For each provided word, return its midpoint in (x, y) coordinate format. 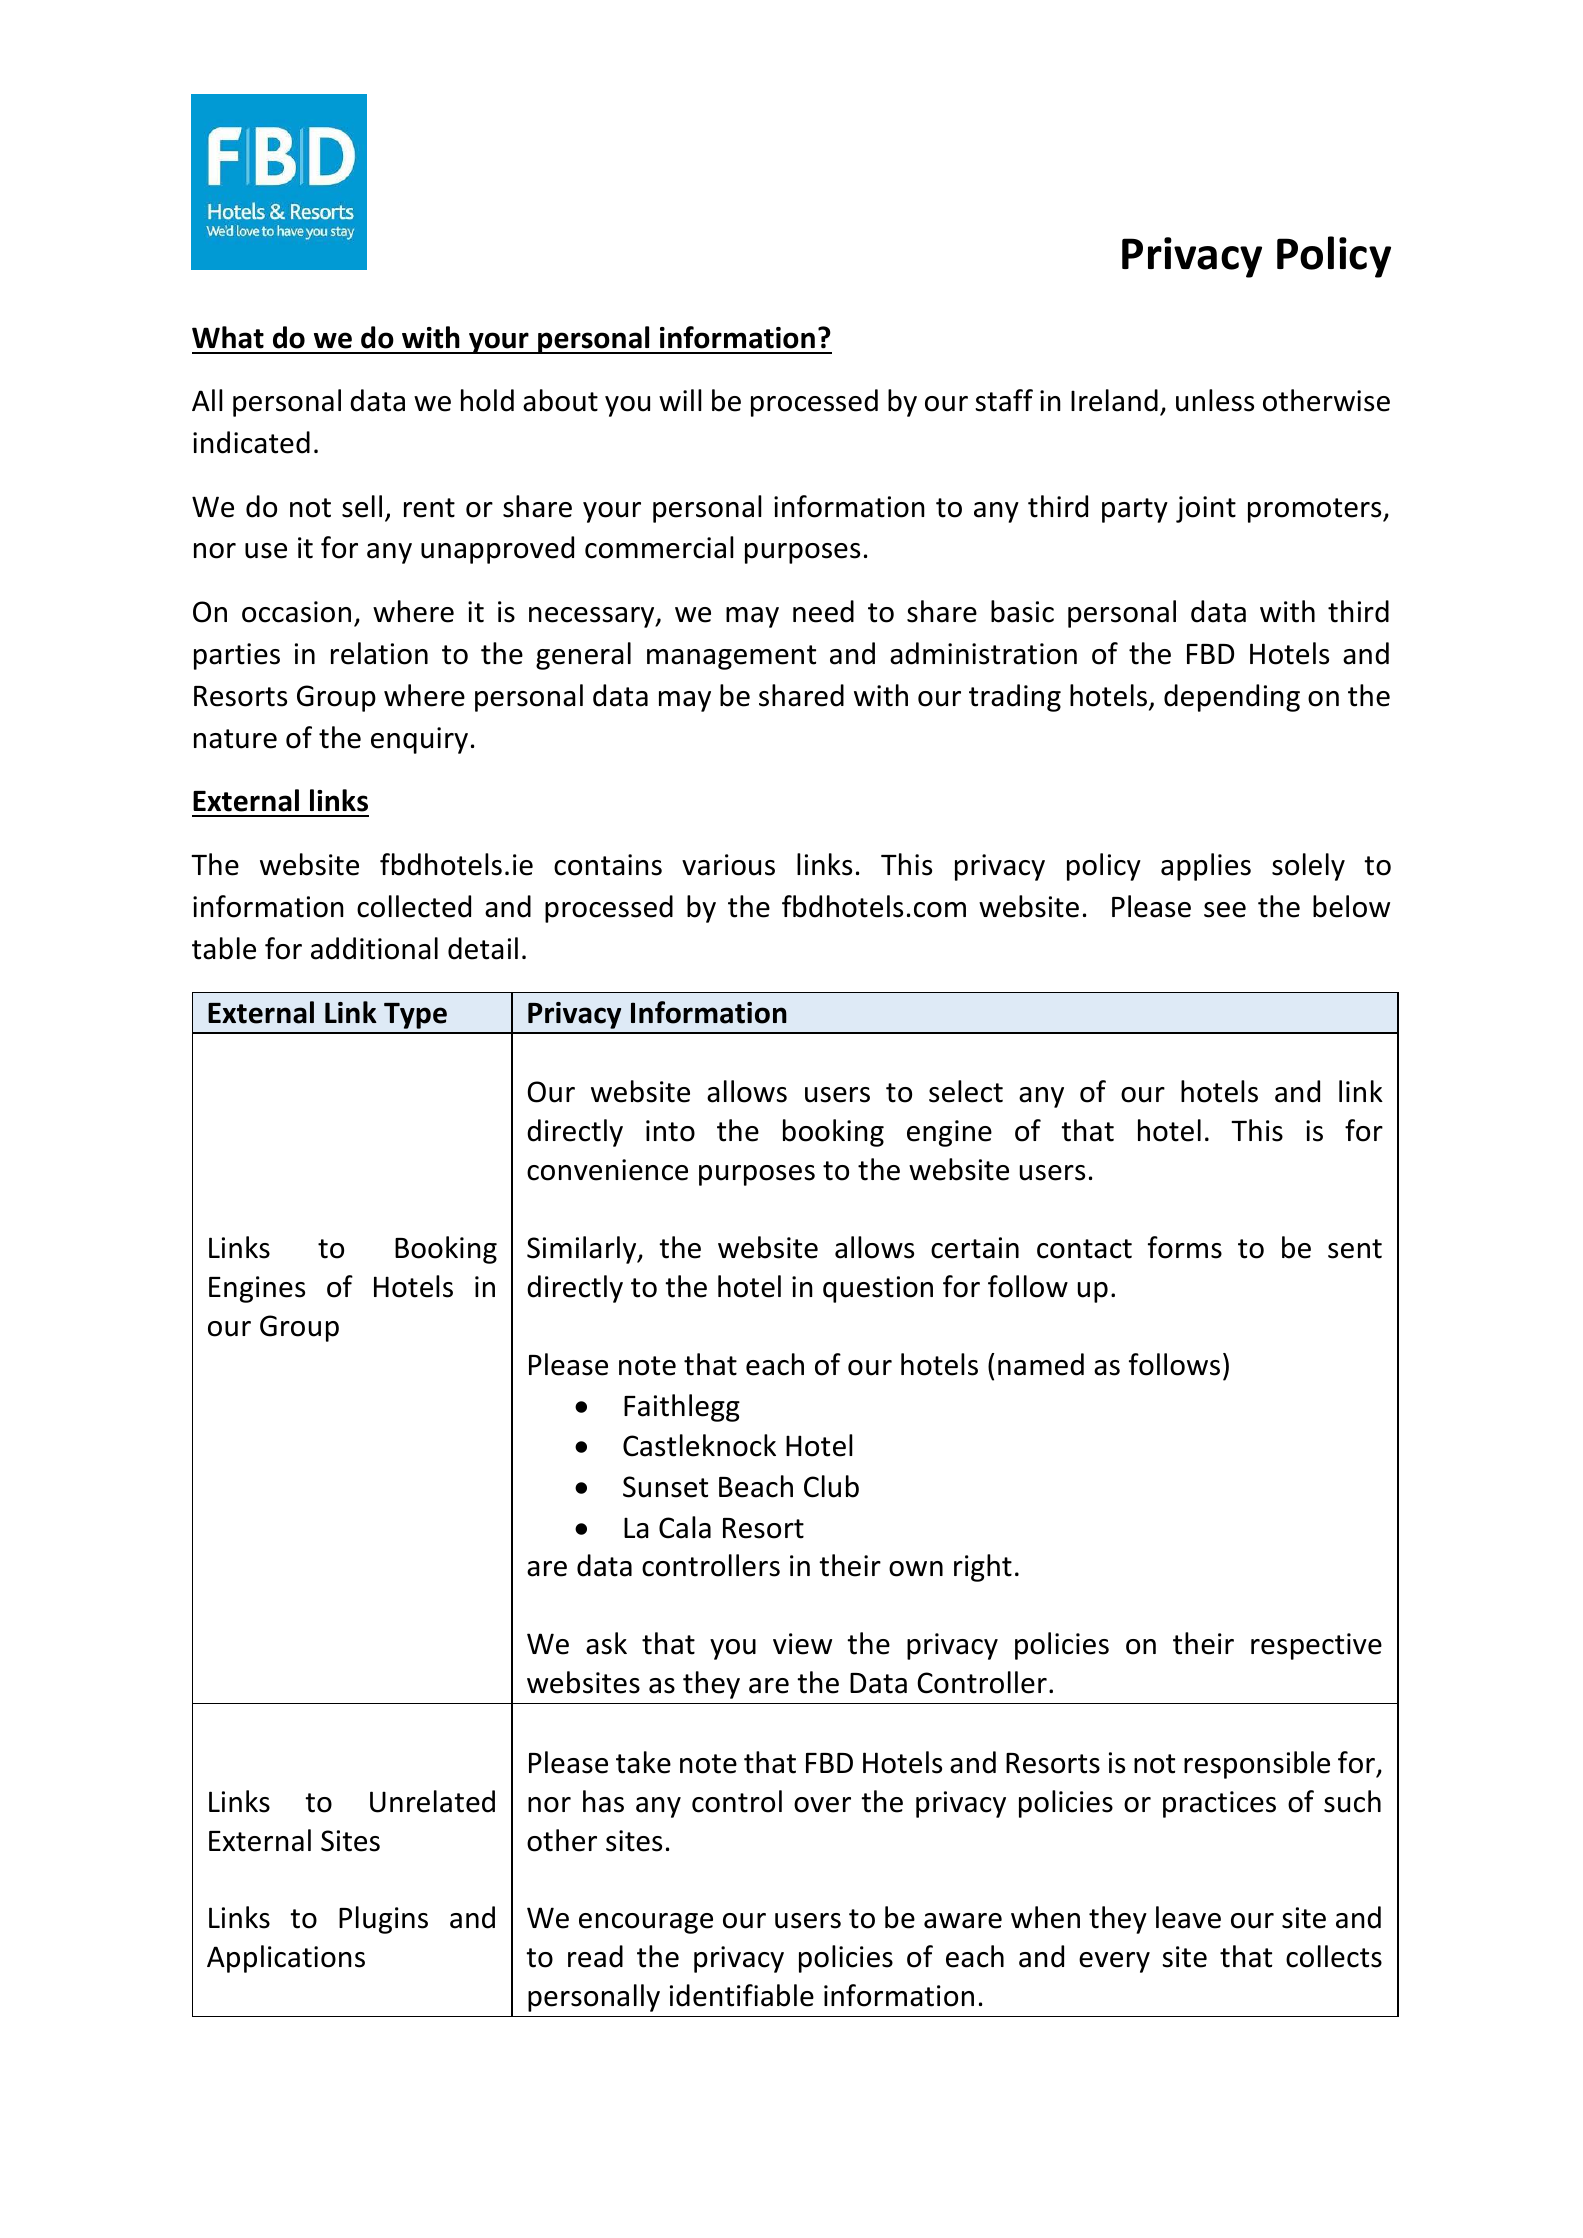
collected (414, 906)
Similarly (583, 1250)
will (680, 400)
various (728, 865)
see (1225, 910)
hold (487, 400)
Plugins (383, 1920)
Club (831, 1486)
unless (1215, 400)
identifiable (742, 1995)
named (1041, 1364)
